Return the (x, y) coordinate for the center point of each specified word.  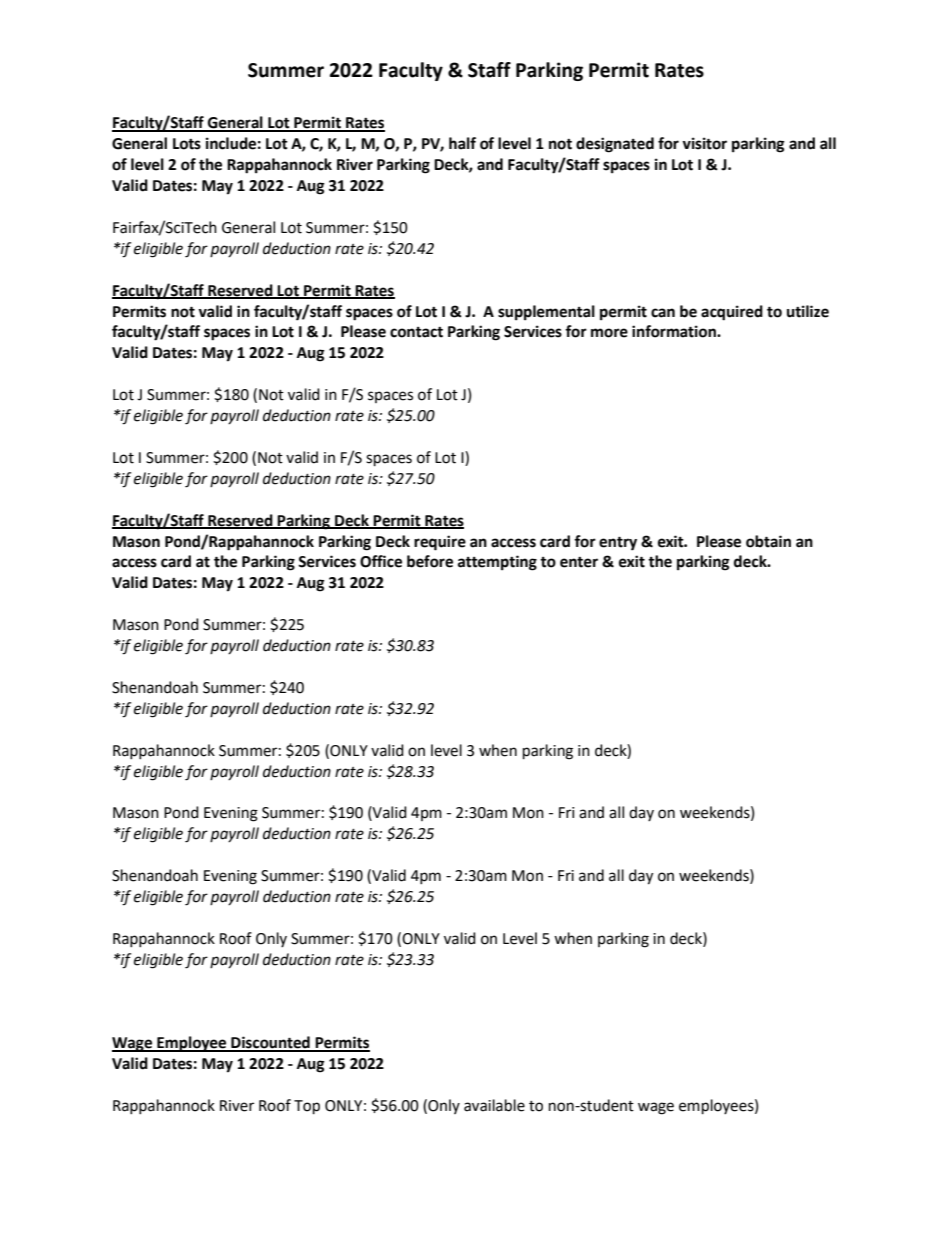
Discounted (270, 1043)
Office (381, 561)
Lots (187, 144)
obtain (768, 541)
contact (416, 332)
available (494, 1105)
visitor (704, 143)
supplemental (546, 313)
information (675, 331)
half (462, 143)
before (430, 561)
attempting (497, 563)
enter (579, 562)
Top (307, 1107)
